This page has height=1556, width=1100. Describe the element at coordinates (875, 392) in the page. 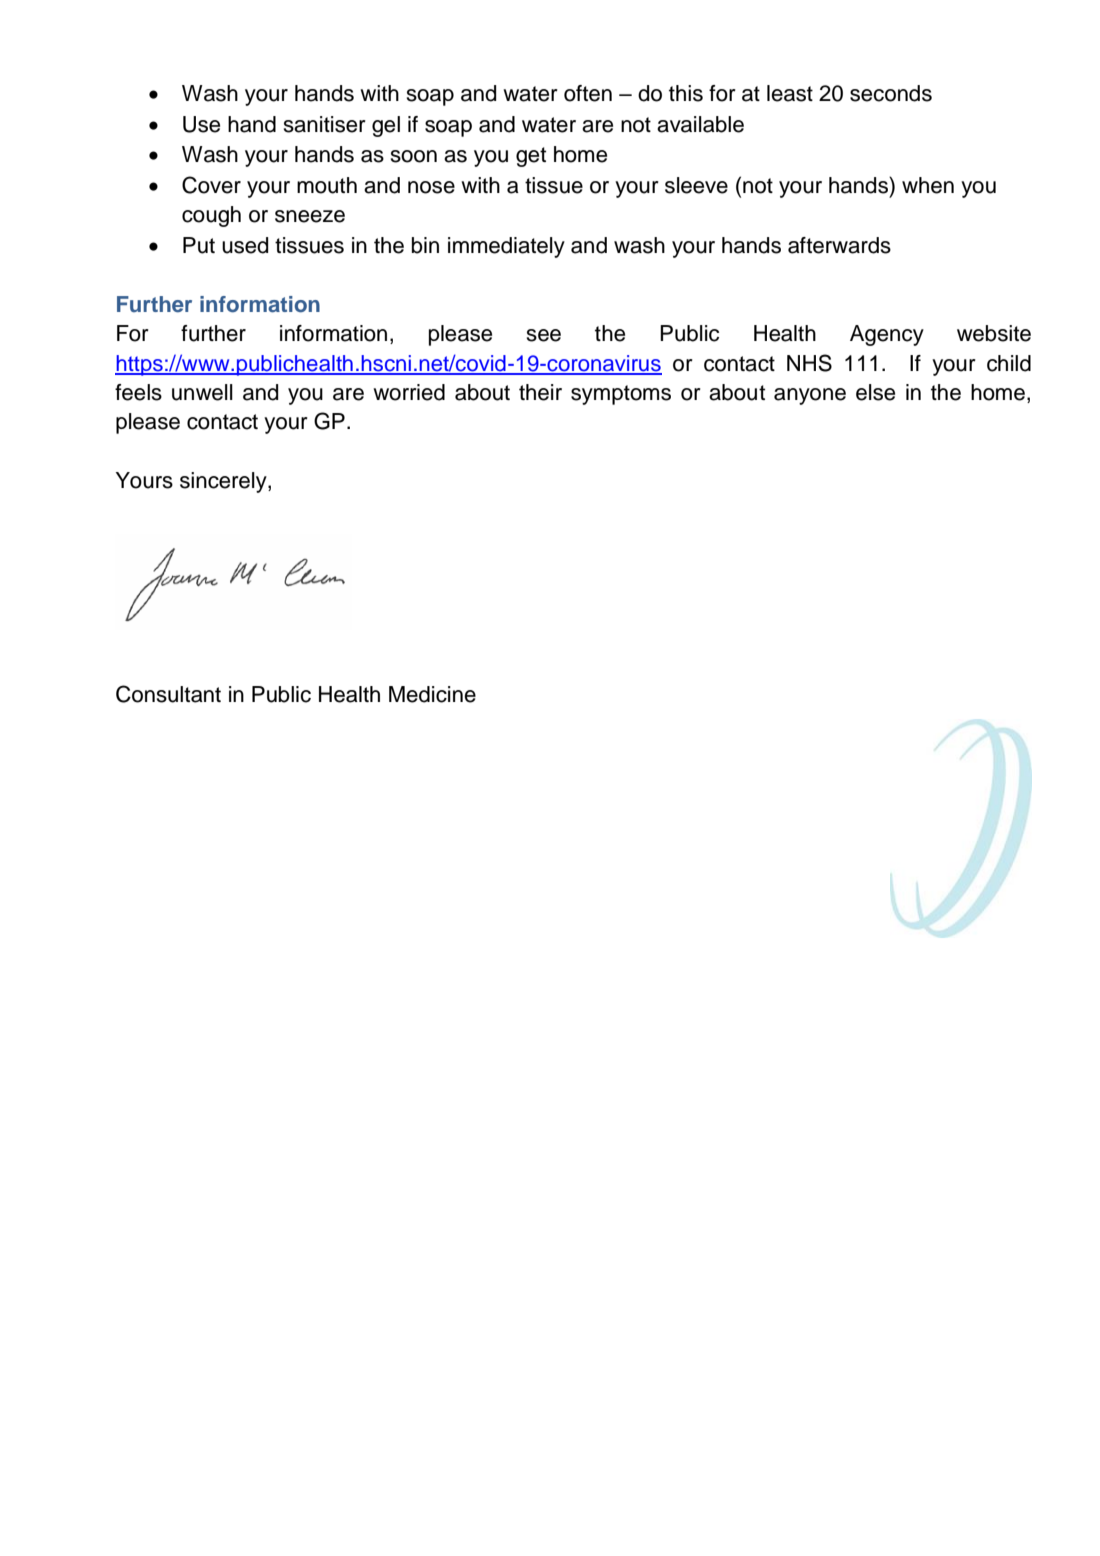

I see `else` at that location.
